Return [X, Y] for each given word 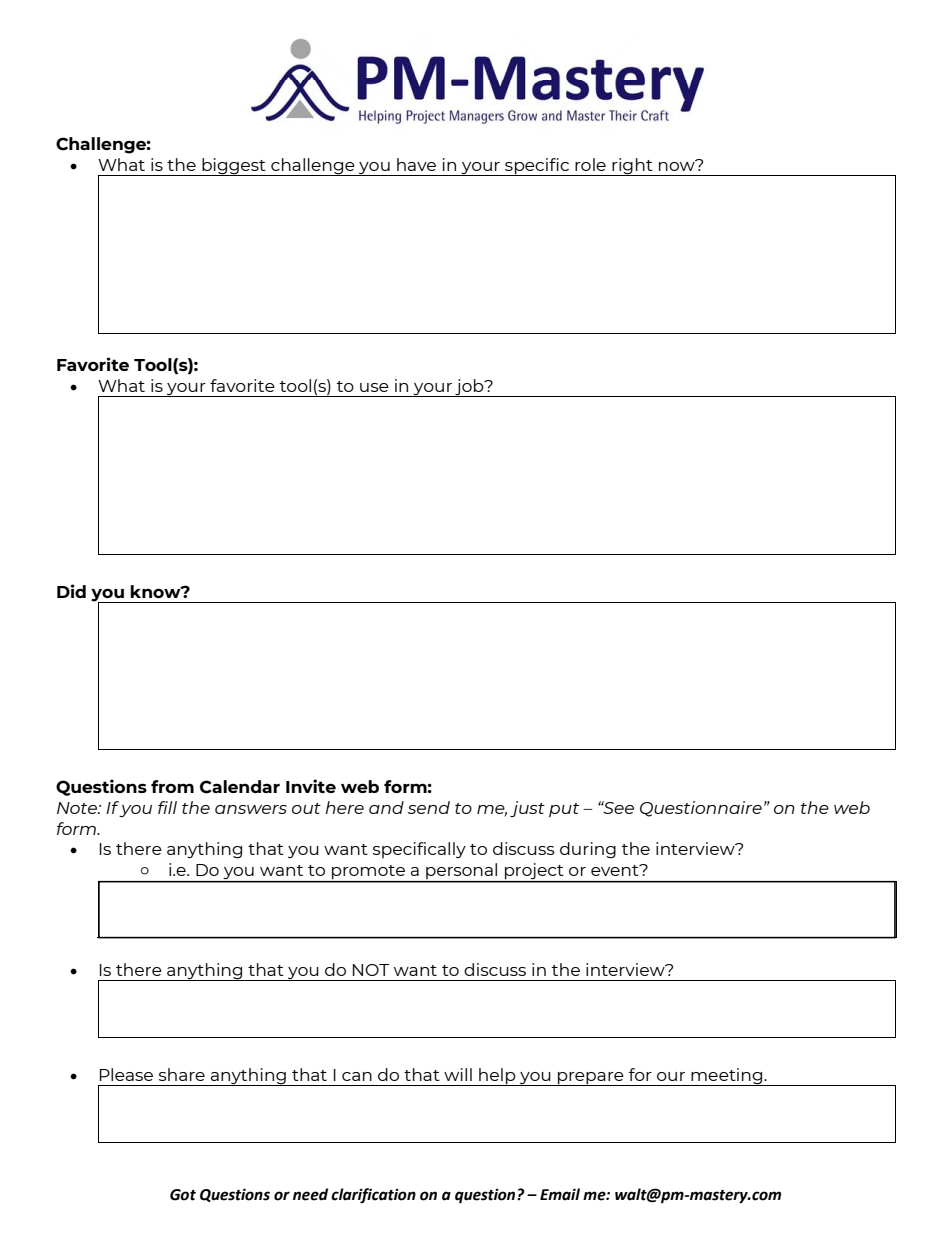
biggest [234, 167]
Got [183, 1195]
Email [560, 1194]
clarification [373, 1196]
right [632, 167]
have [416, 164]
